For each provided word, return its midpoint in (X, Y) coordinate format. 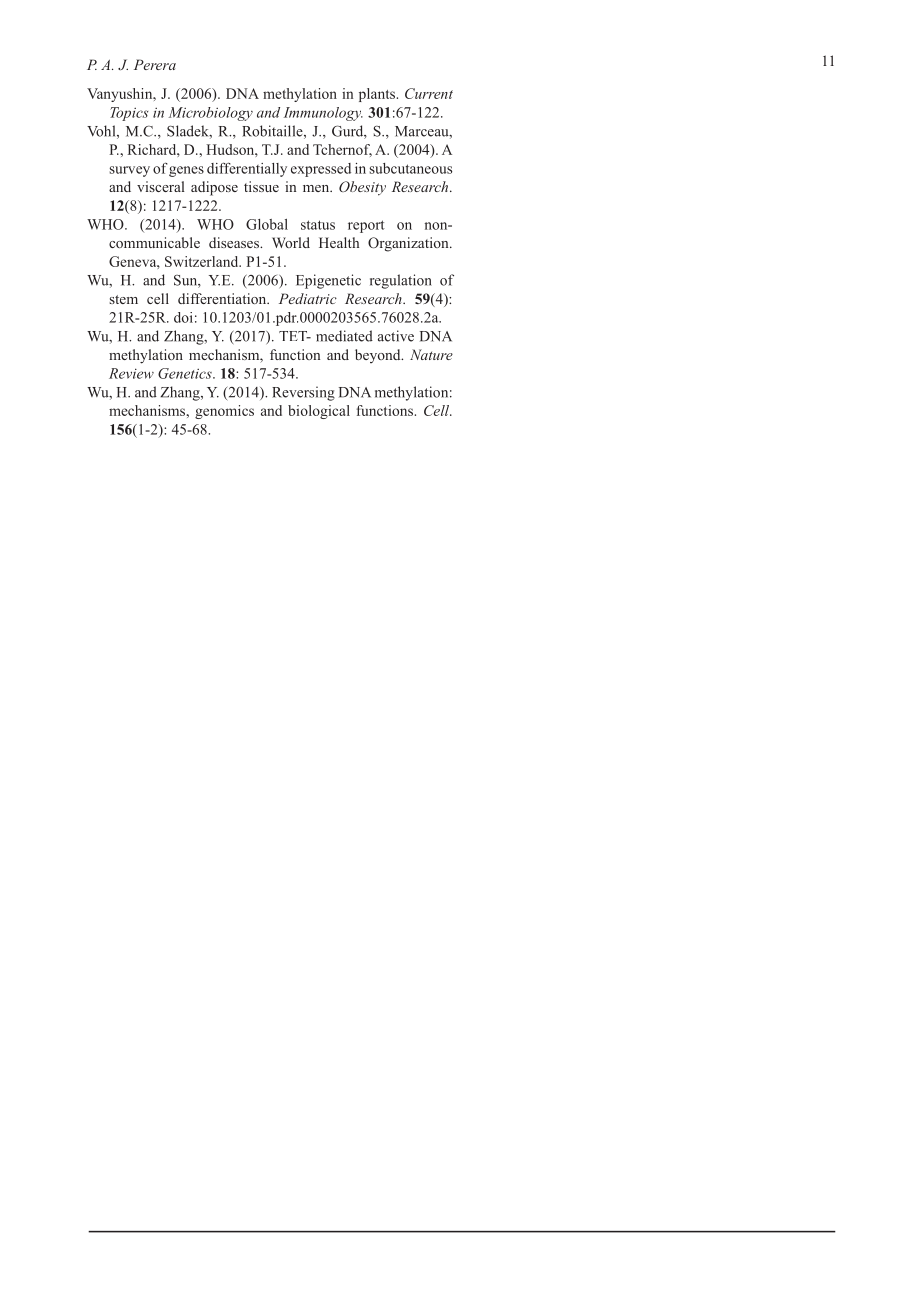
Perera (155, 64)
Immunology (323, 114)
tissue (261, 186)
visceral (161, 186)
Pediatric (308, 298)
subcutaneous (410, 168)
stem (123, 299)
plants (378, 95)
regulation (401, 281)
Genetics (186, 373)
